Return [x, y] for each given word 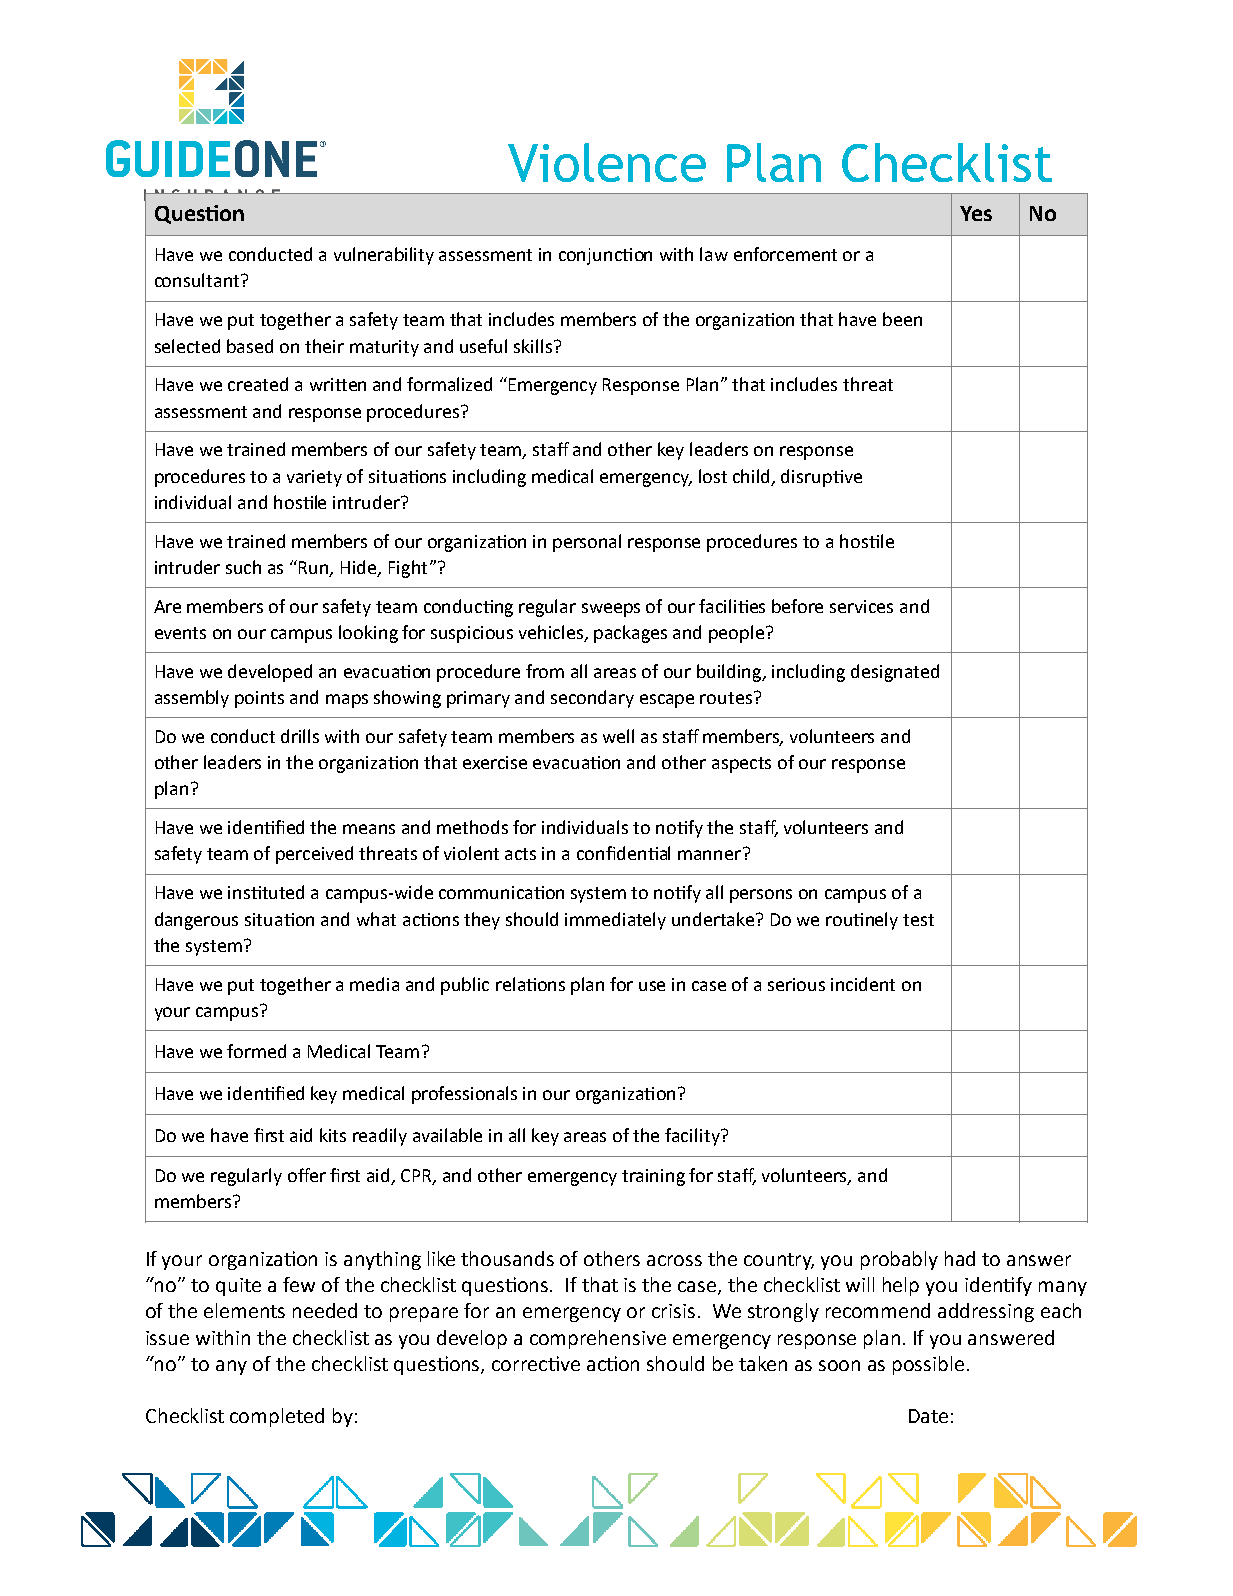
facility [693, 1137]
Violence [607, 162]
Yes [976, 213]
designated [895, 673]
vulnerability [384, 256]
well [618, 736]
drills [300, 736]
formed [256, 1051]
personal [587, 543]
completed [277, 1417]
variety [314, 478]
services [861, 606]
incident [863, 984]
